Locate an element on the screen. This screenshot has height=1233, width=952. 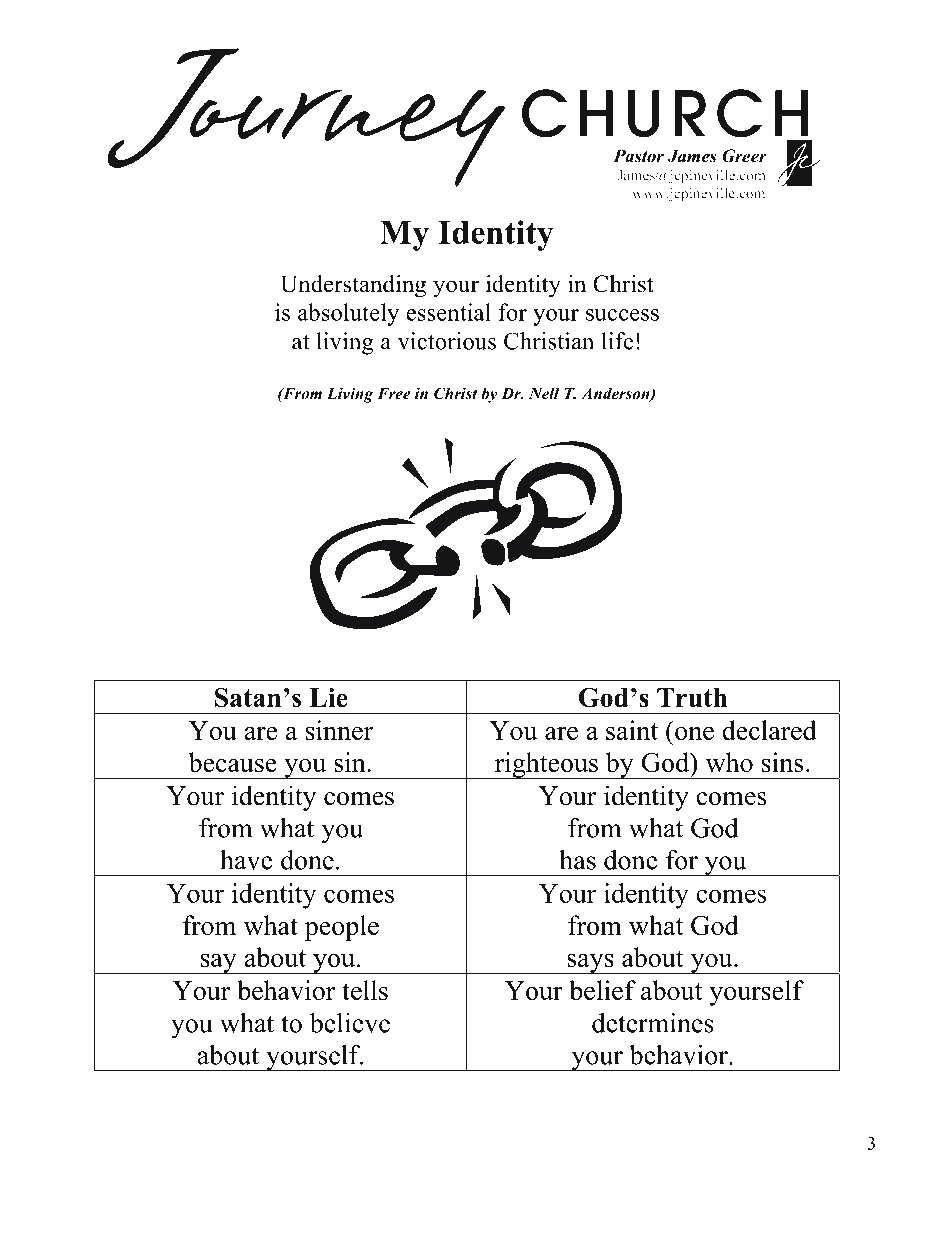
says is located at coordinates (590, 964).
